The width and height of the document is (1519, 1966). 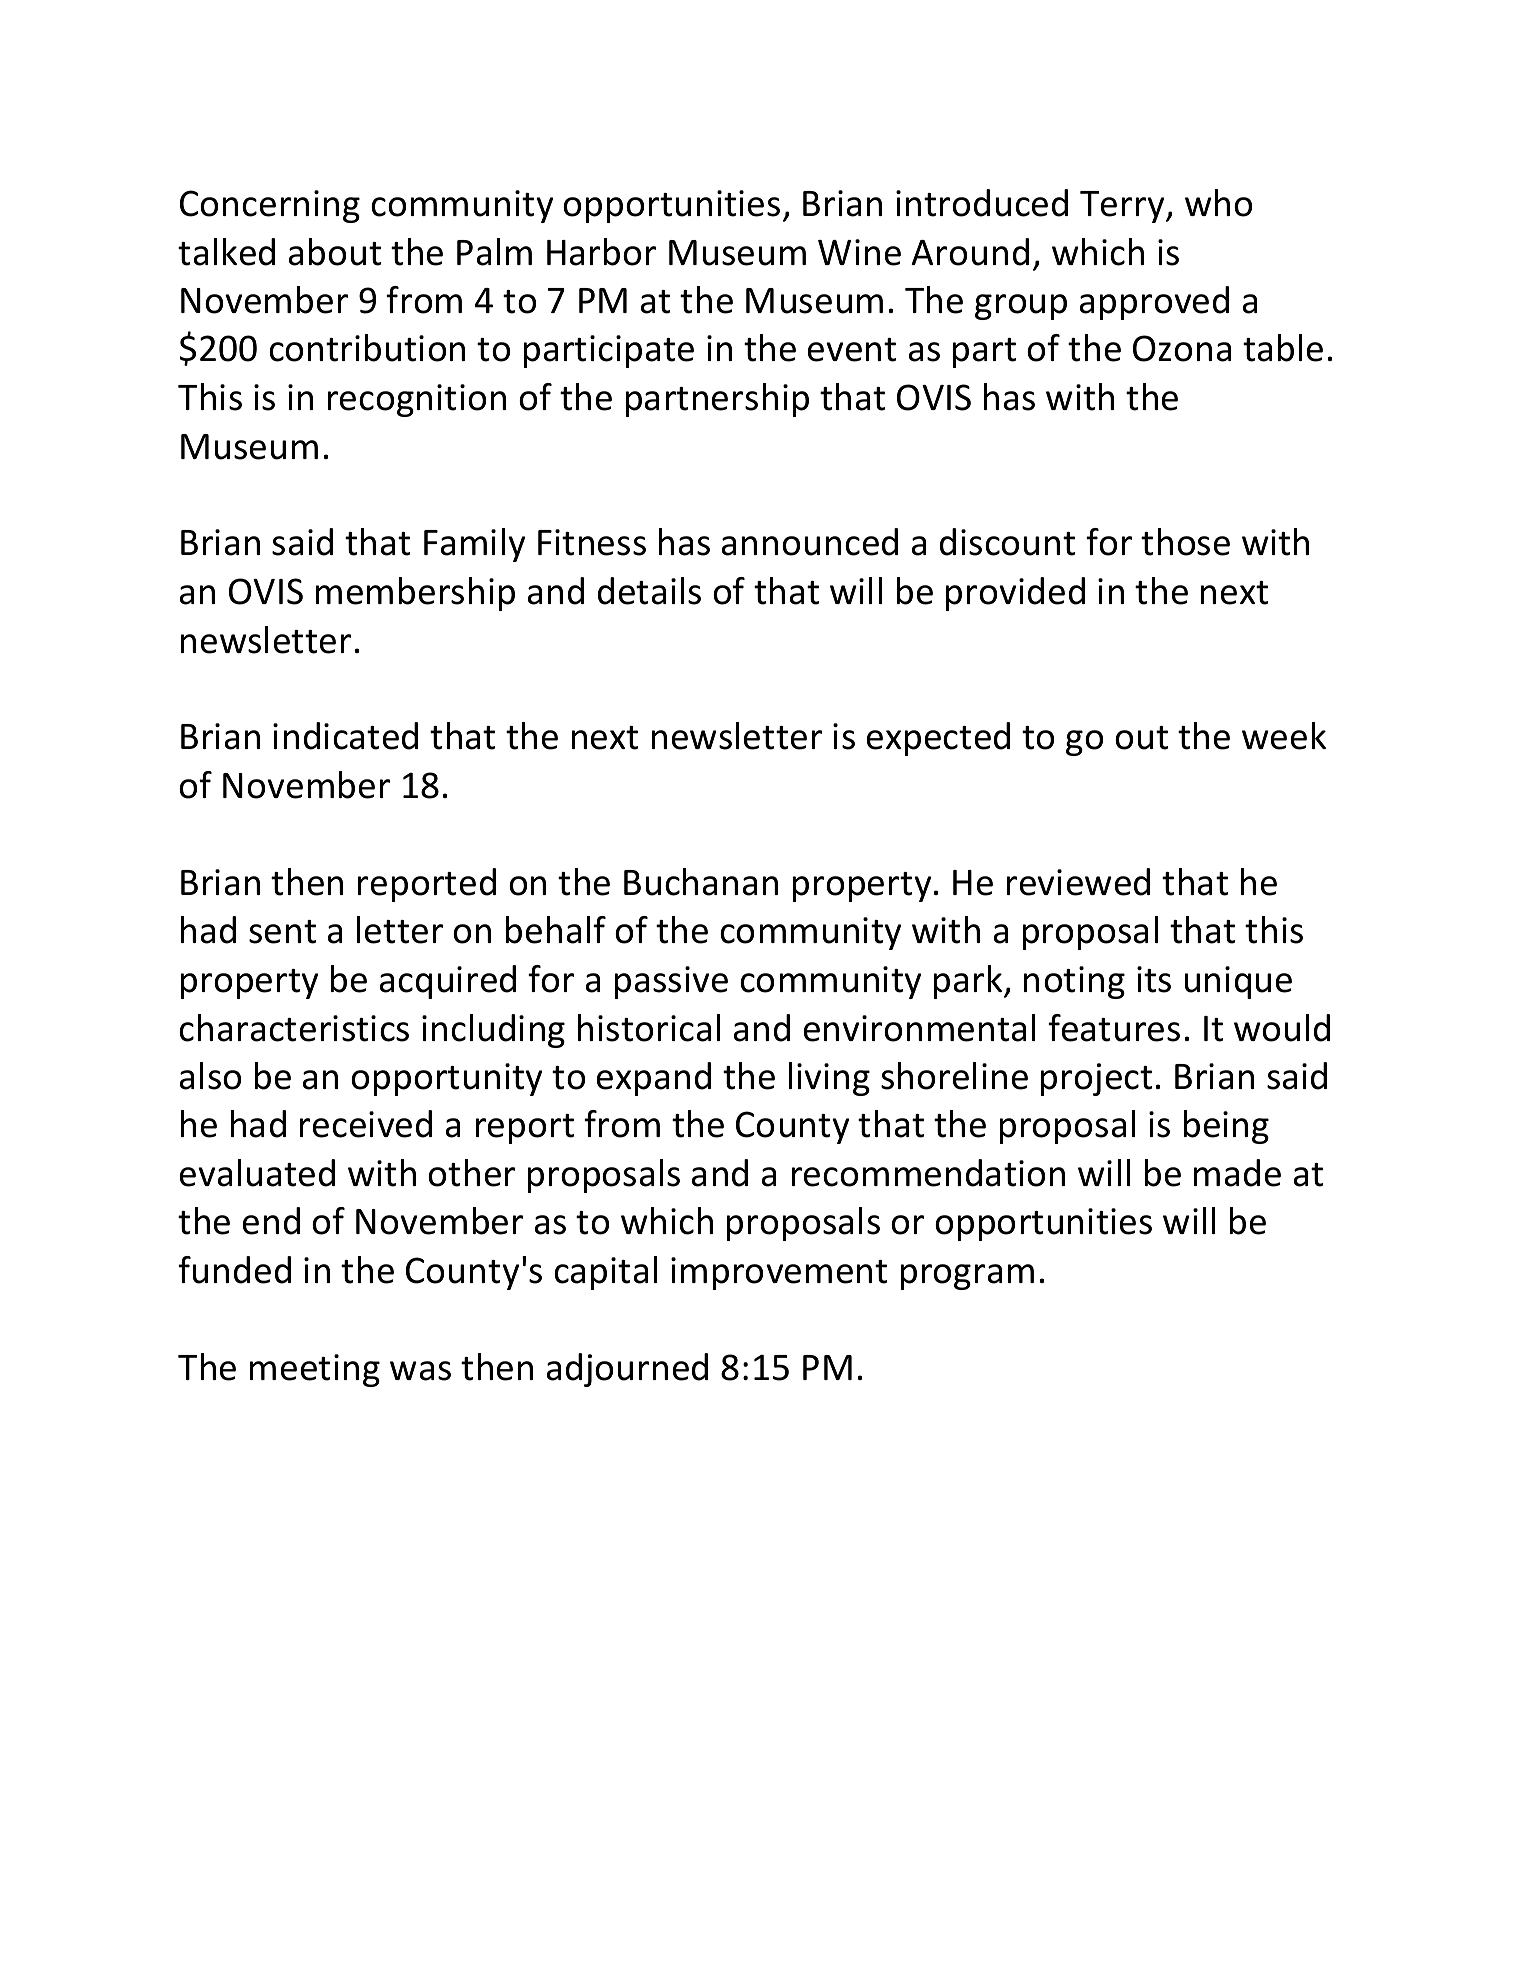 I want to click on living, so click(x=829, y=1079).
